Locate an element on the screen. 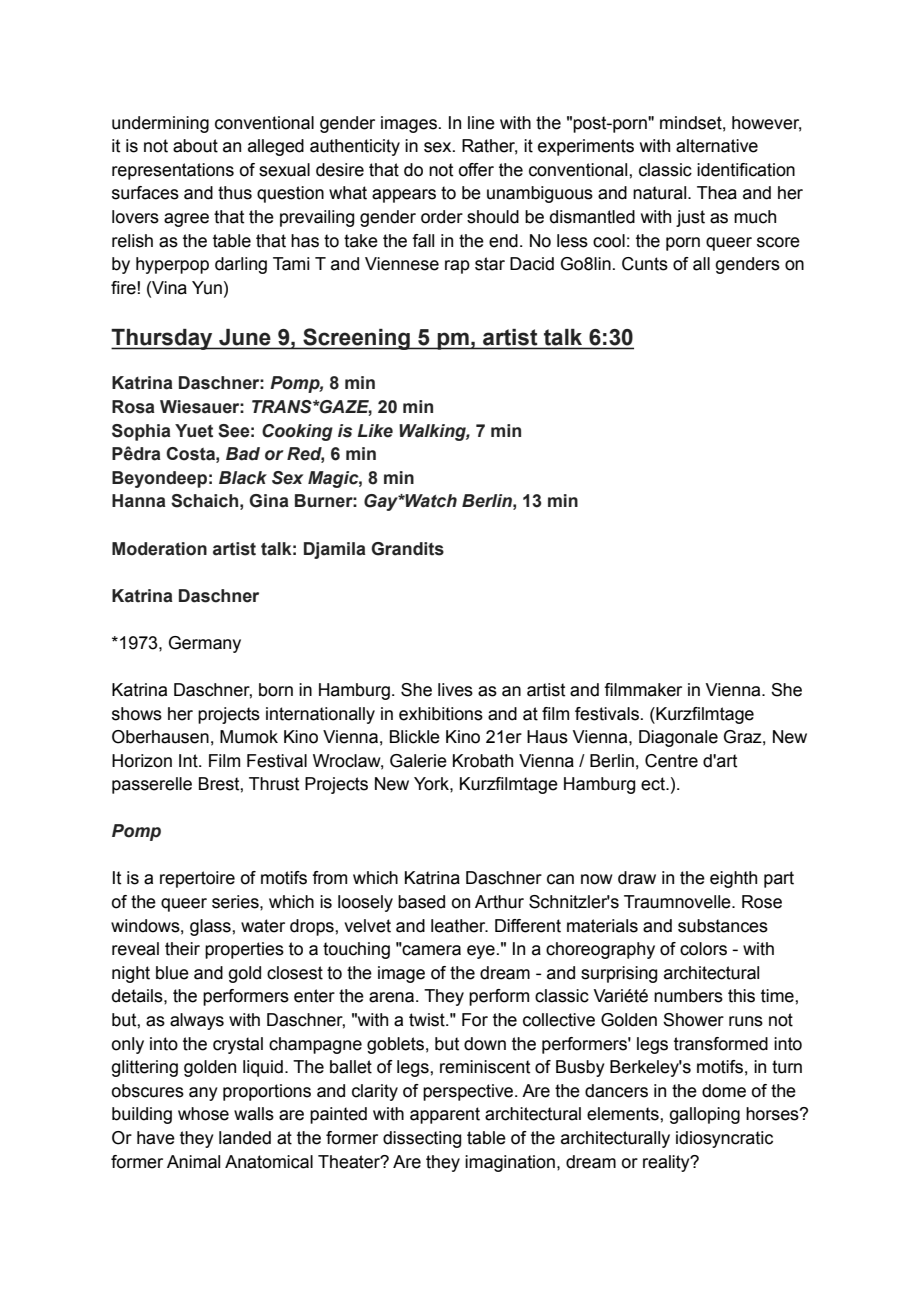 The height and width of the screenshot is (1307, 924). apparent is located at coordinates (445, 1115).
